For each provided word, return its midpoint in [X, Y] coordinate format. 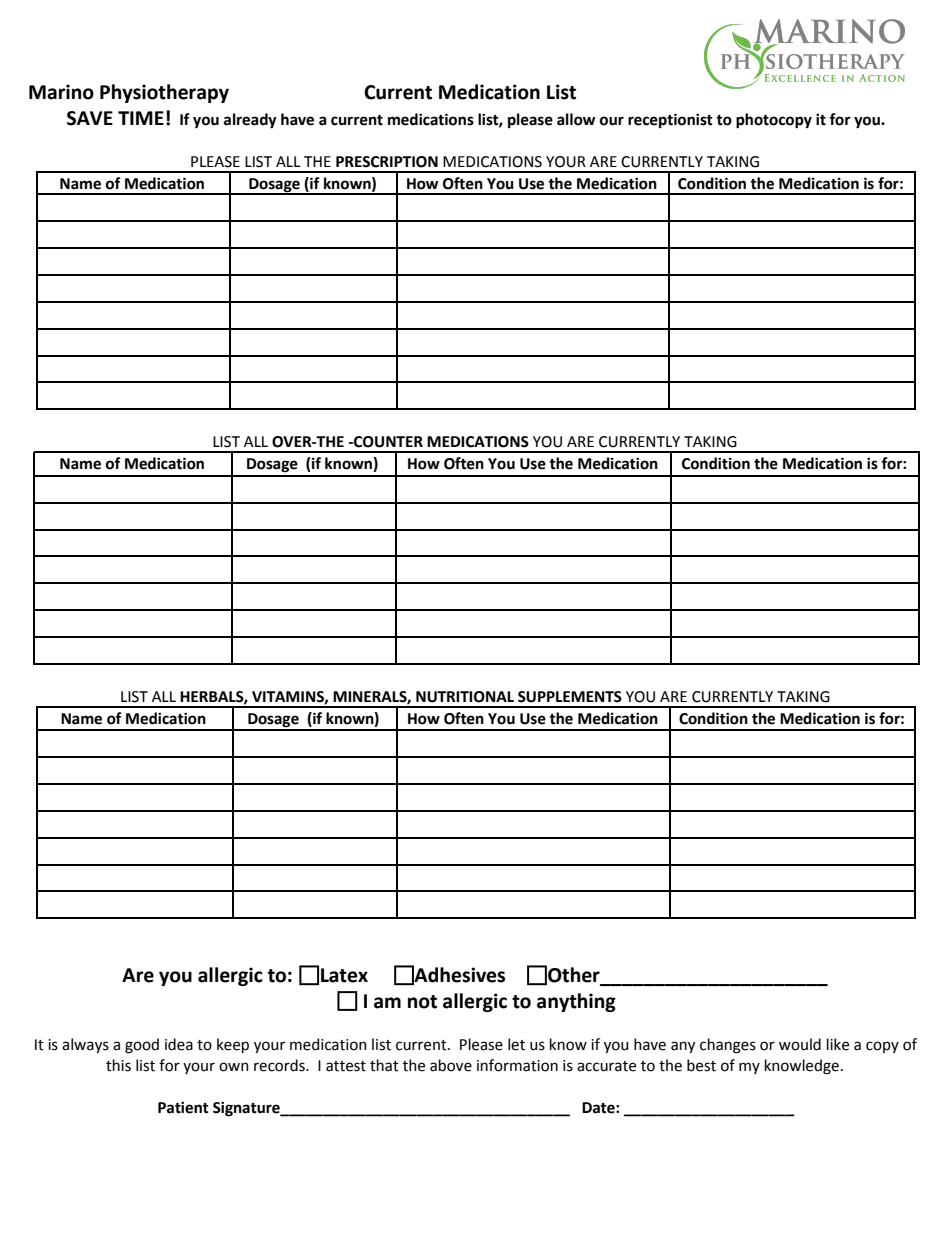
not [422, 1002]
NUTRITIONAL [465, 697]
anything [576, 1002]
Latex [344, 975]
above [451, 1065]
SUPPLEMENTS [570, 697]
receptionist [670, 120]
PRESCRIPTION [387, 162]
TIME [141, 118]
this [118, 1065]
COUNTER [387, 442]
